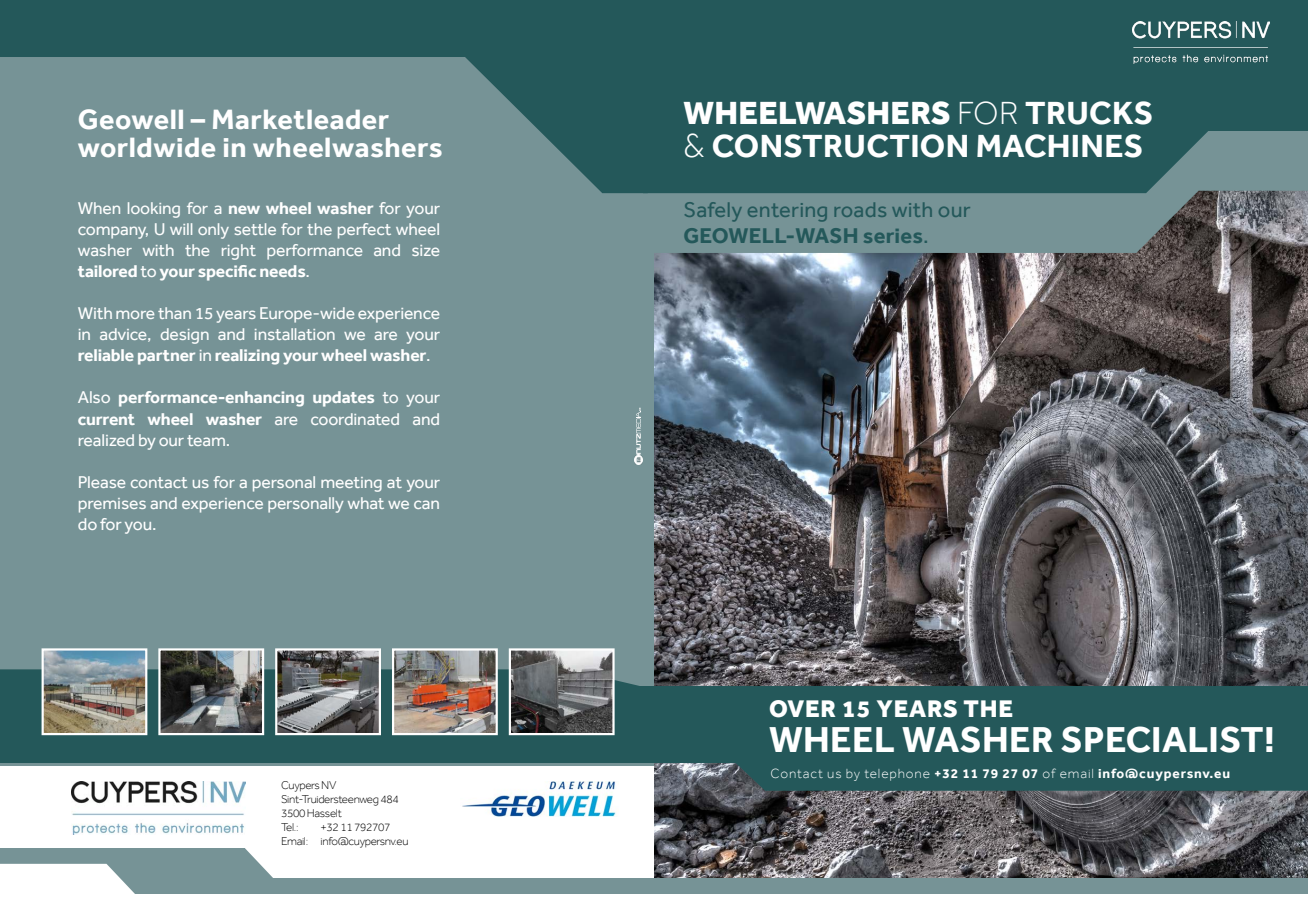 This screenshot has height=924, width=1308. I want to click on premises, so click(112, 505).
